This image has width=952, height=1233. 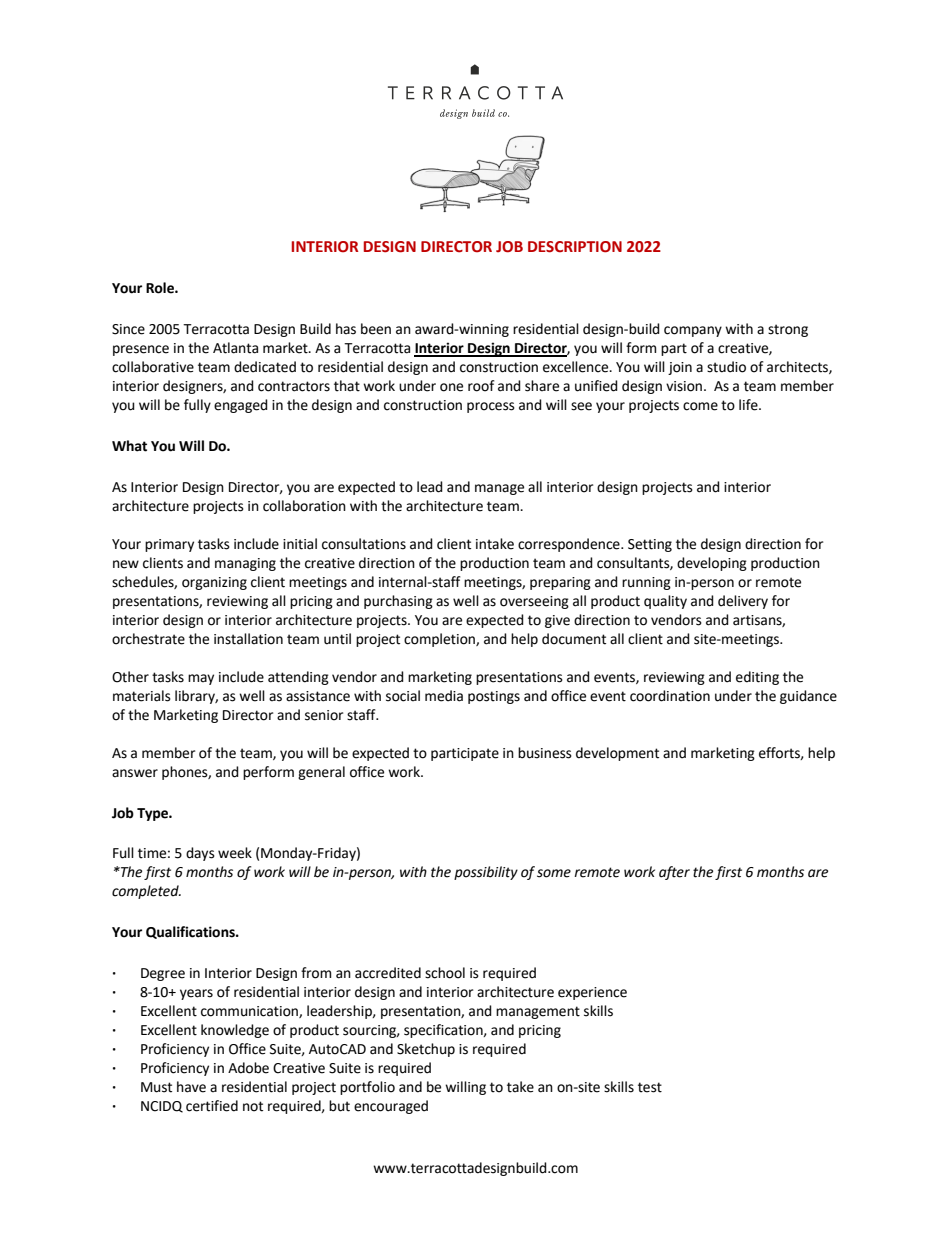 What do you see at coordinates (757, 678) in the image?
I see `editing` at bounding box center [757, 678].
